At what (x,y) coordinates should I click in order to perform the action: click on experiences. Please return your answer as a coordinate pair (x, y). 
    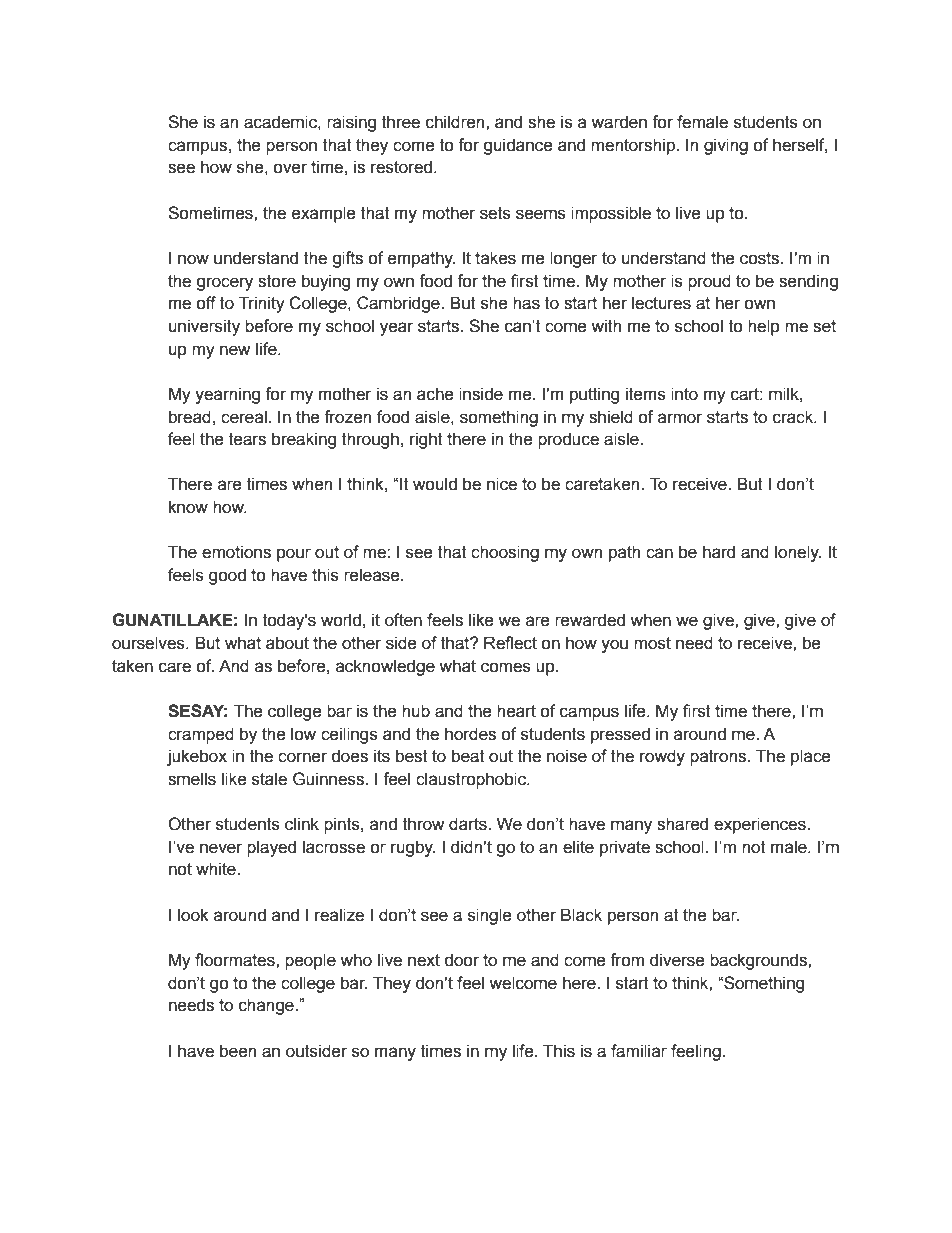
    Looking at the image, I should click on (761, 825).
